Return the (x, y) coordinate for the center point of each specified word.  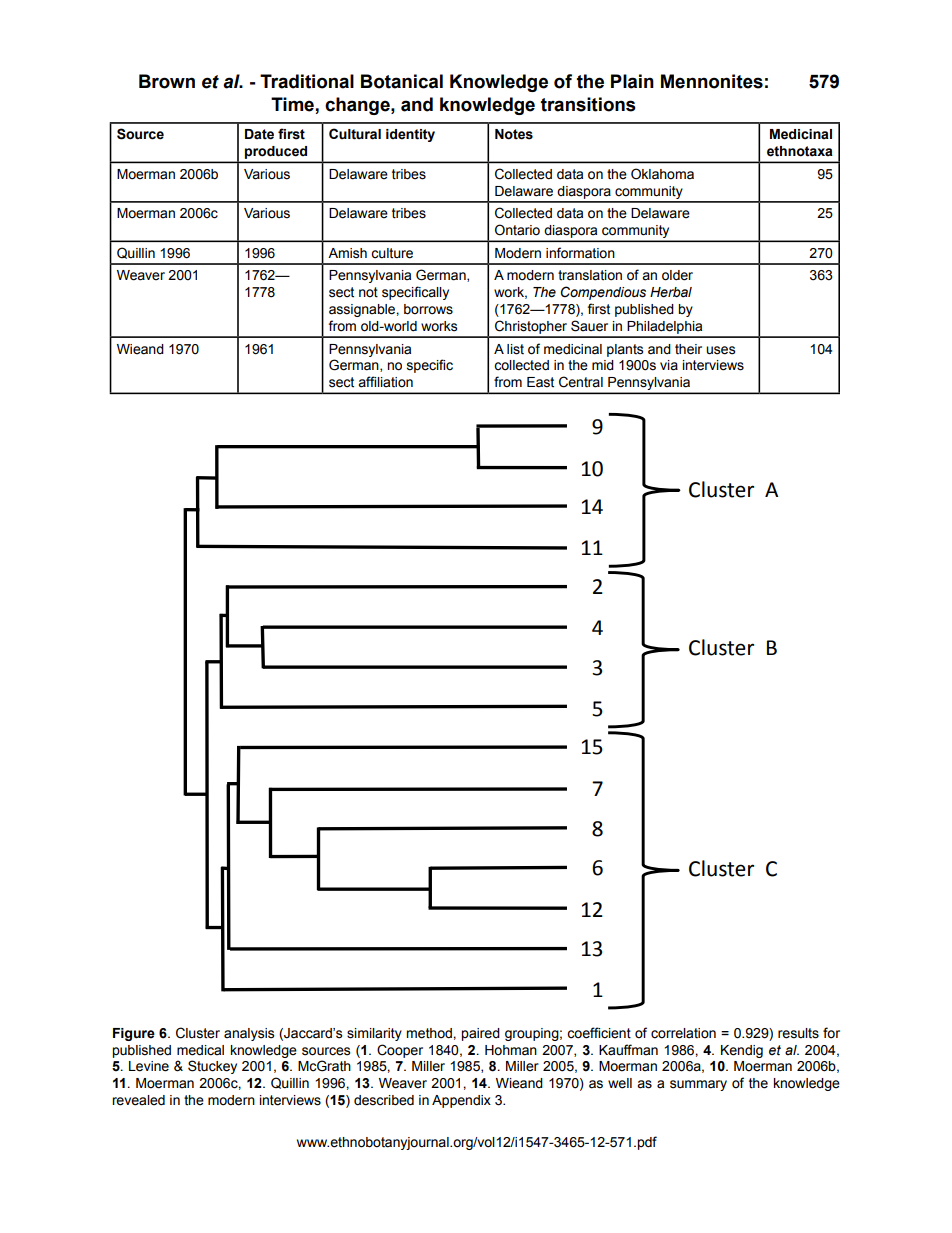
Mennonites (712, 81)
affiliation (385, 382)
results (798, 1033)
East (540, 382)
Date (259, 134)
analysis (249, 1034)
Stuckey (212, 1067)
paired (480, 1034)
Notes (514, 134)
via (669, 365)
